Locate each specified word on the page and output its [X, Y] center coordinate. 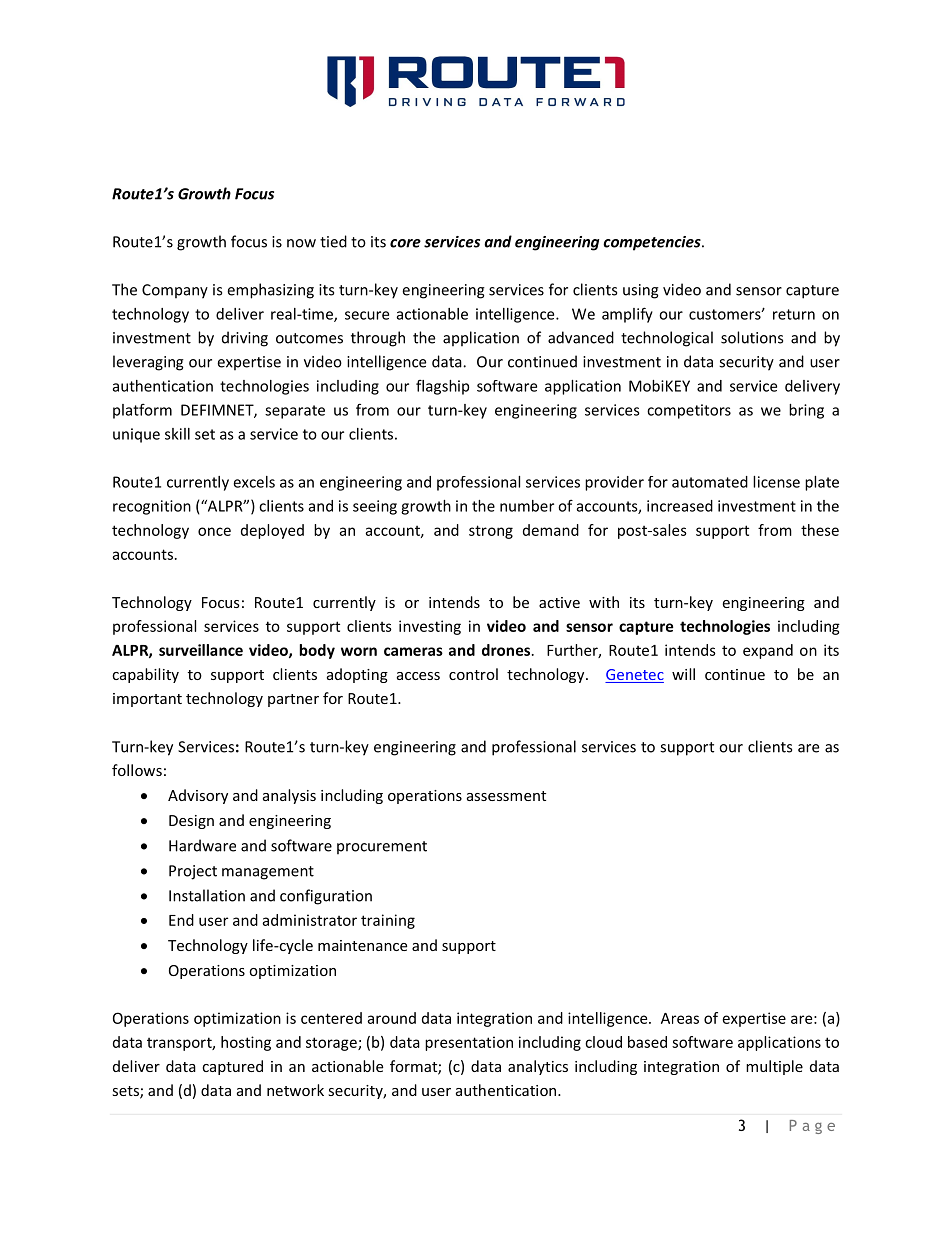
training [388, 921]
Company [175, 291]
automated [710, 482]
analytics [538, 1067]
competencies [653, 243]
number [527, 506]
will [683, 674]
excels [254, 482]
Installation [207, 895]
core [405, 243]
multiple [774, 1067]
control [473, 674]
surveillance [201, 650]
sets [126, 1092]
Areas [680, 1018]
